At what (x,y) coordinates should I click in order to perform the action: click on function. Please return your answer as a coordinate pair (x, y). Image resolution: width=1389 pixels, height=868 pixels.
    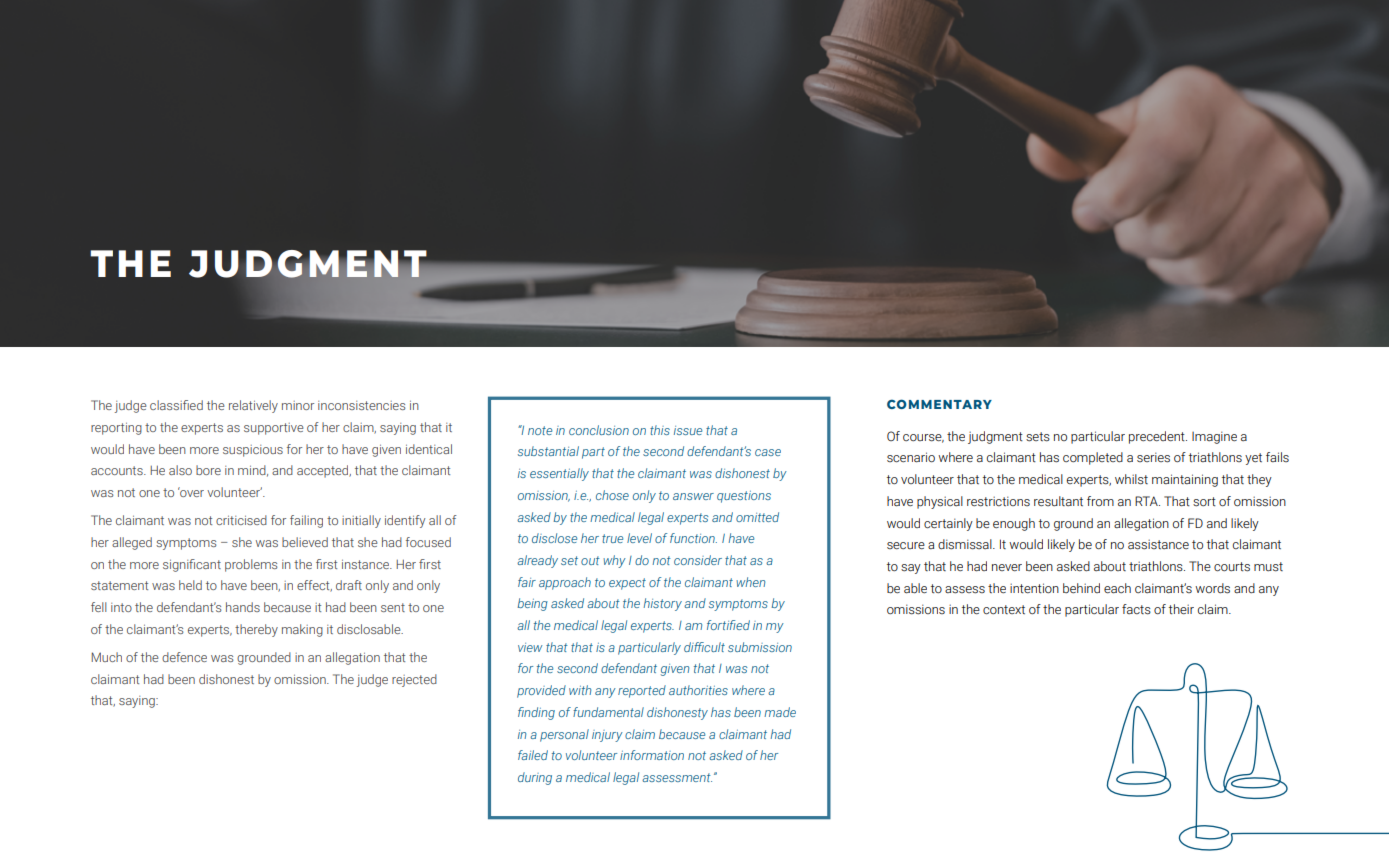
    Looking at the image, I should click on (693, 538).
